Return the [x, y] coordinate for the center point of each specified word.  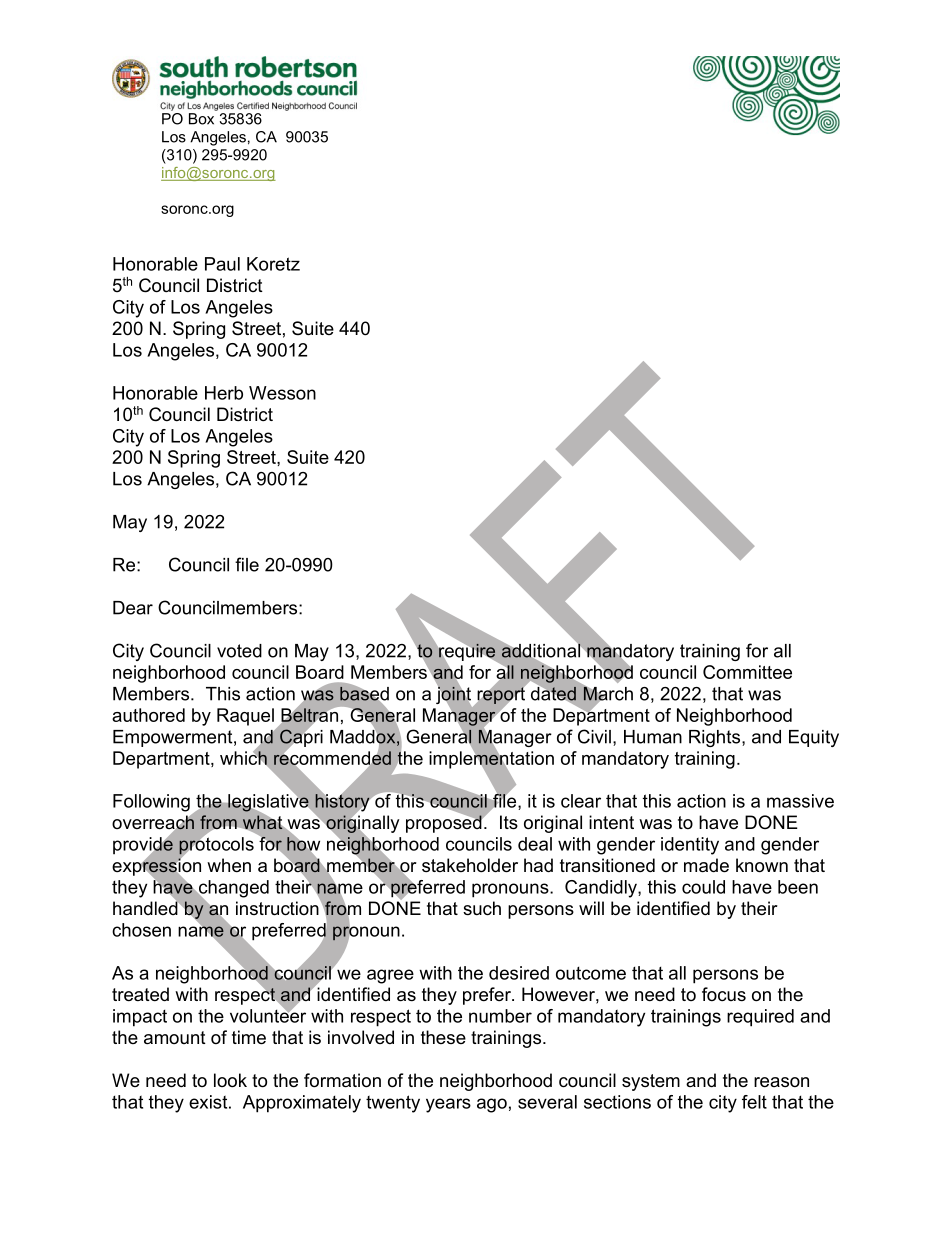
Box [201, 119]
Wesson [282, 393]
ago [492, 1105]
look [230, 1080]
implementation [491, 760]
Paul [222, 264]
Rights [716, 738]
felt [754, 1102]
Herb [224, 393]
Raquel [245, 717]
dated [553, 693]
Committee [747, 672]
